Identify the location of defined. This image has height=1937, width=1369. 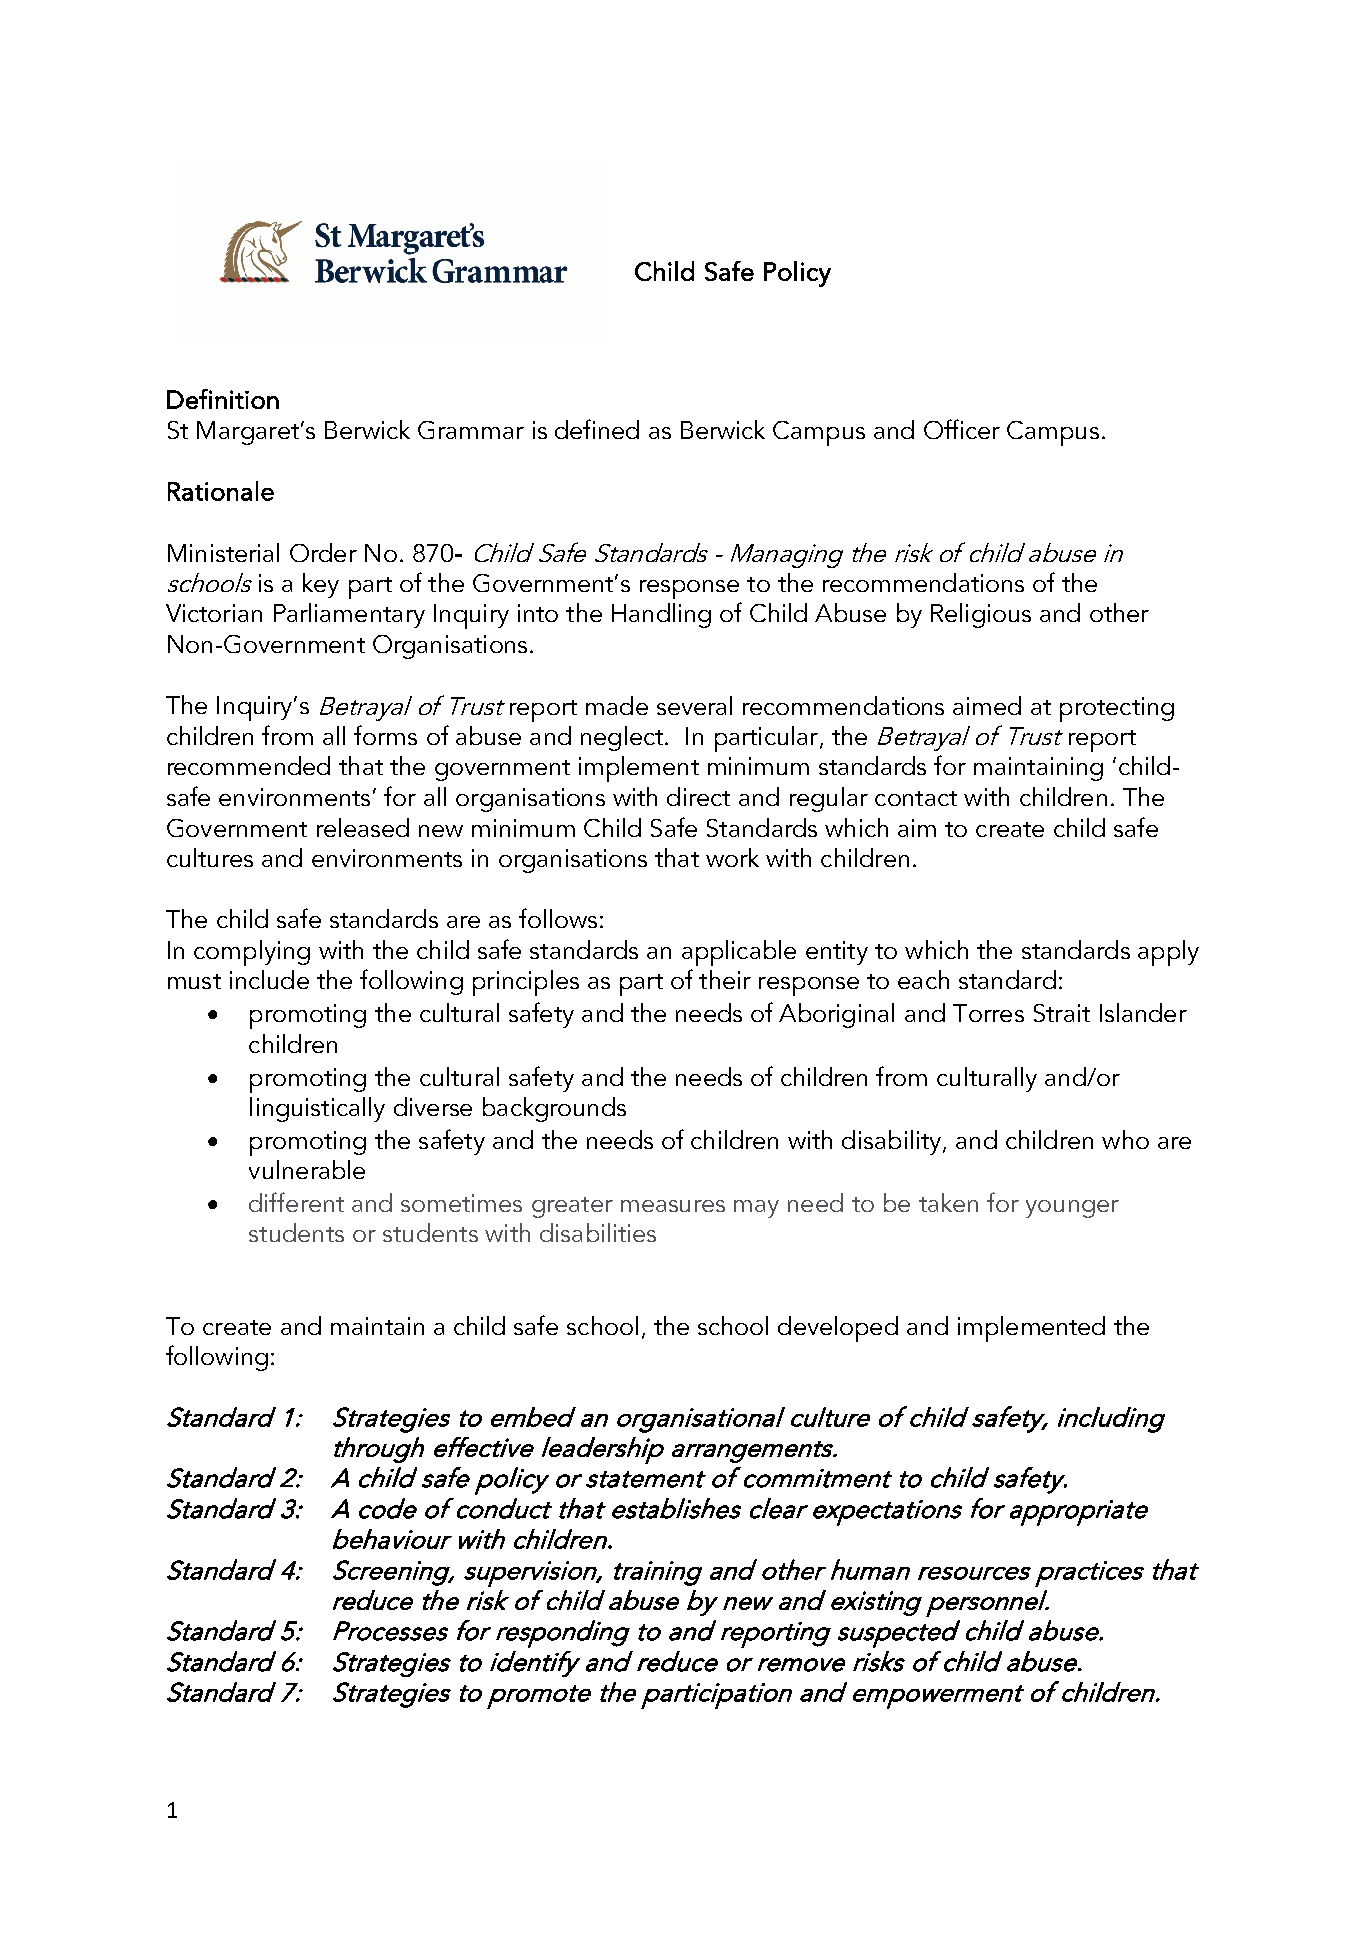
(597, 429).
